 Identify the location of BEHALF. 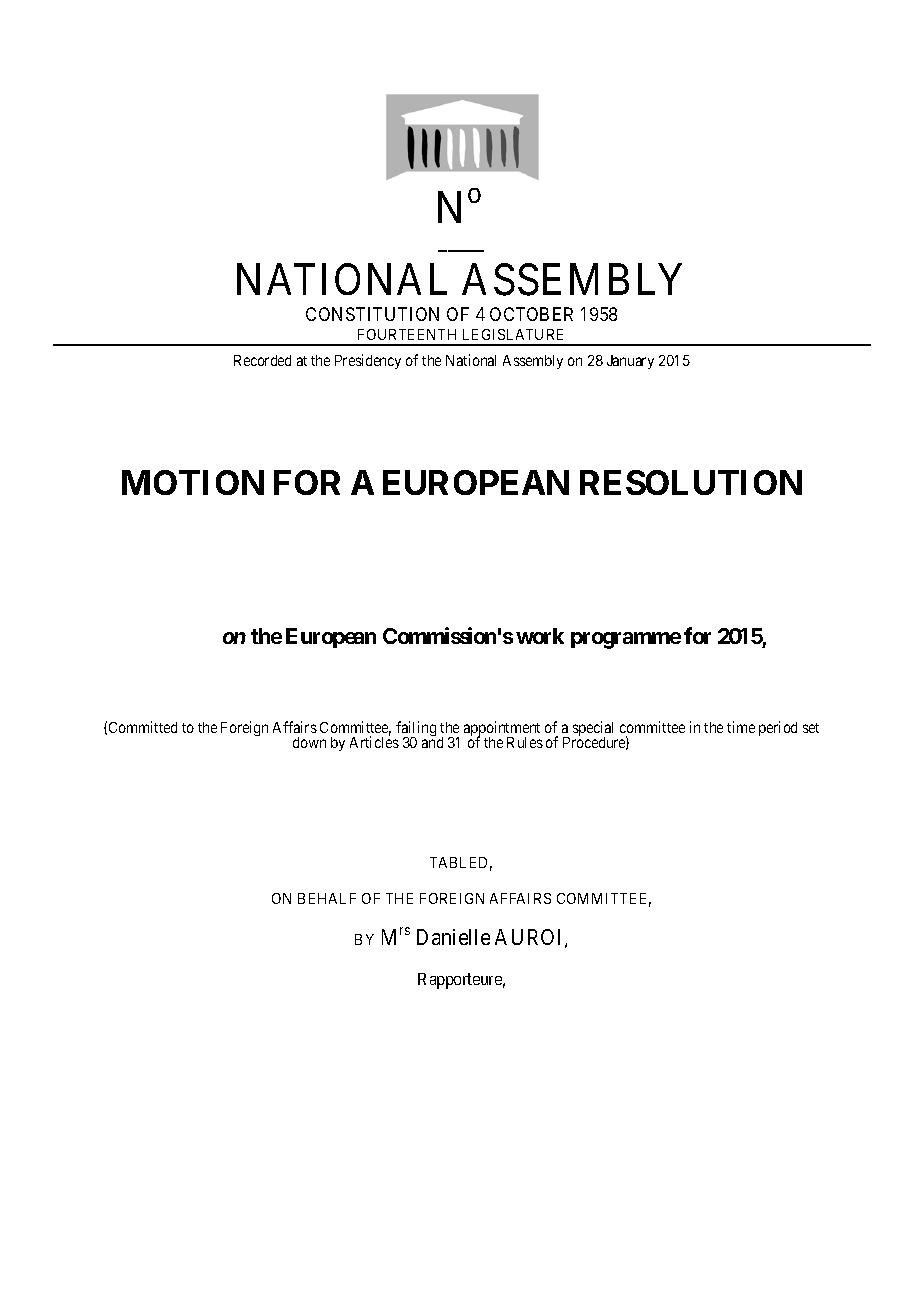
(327, 898).
